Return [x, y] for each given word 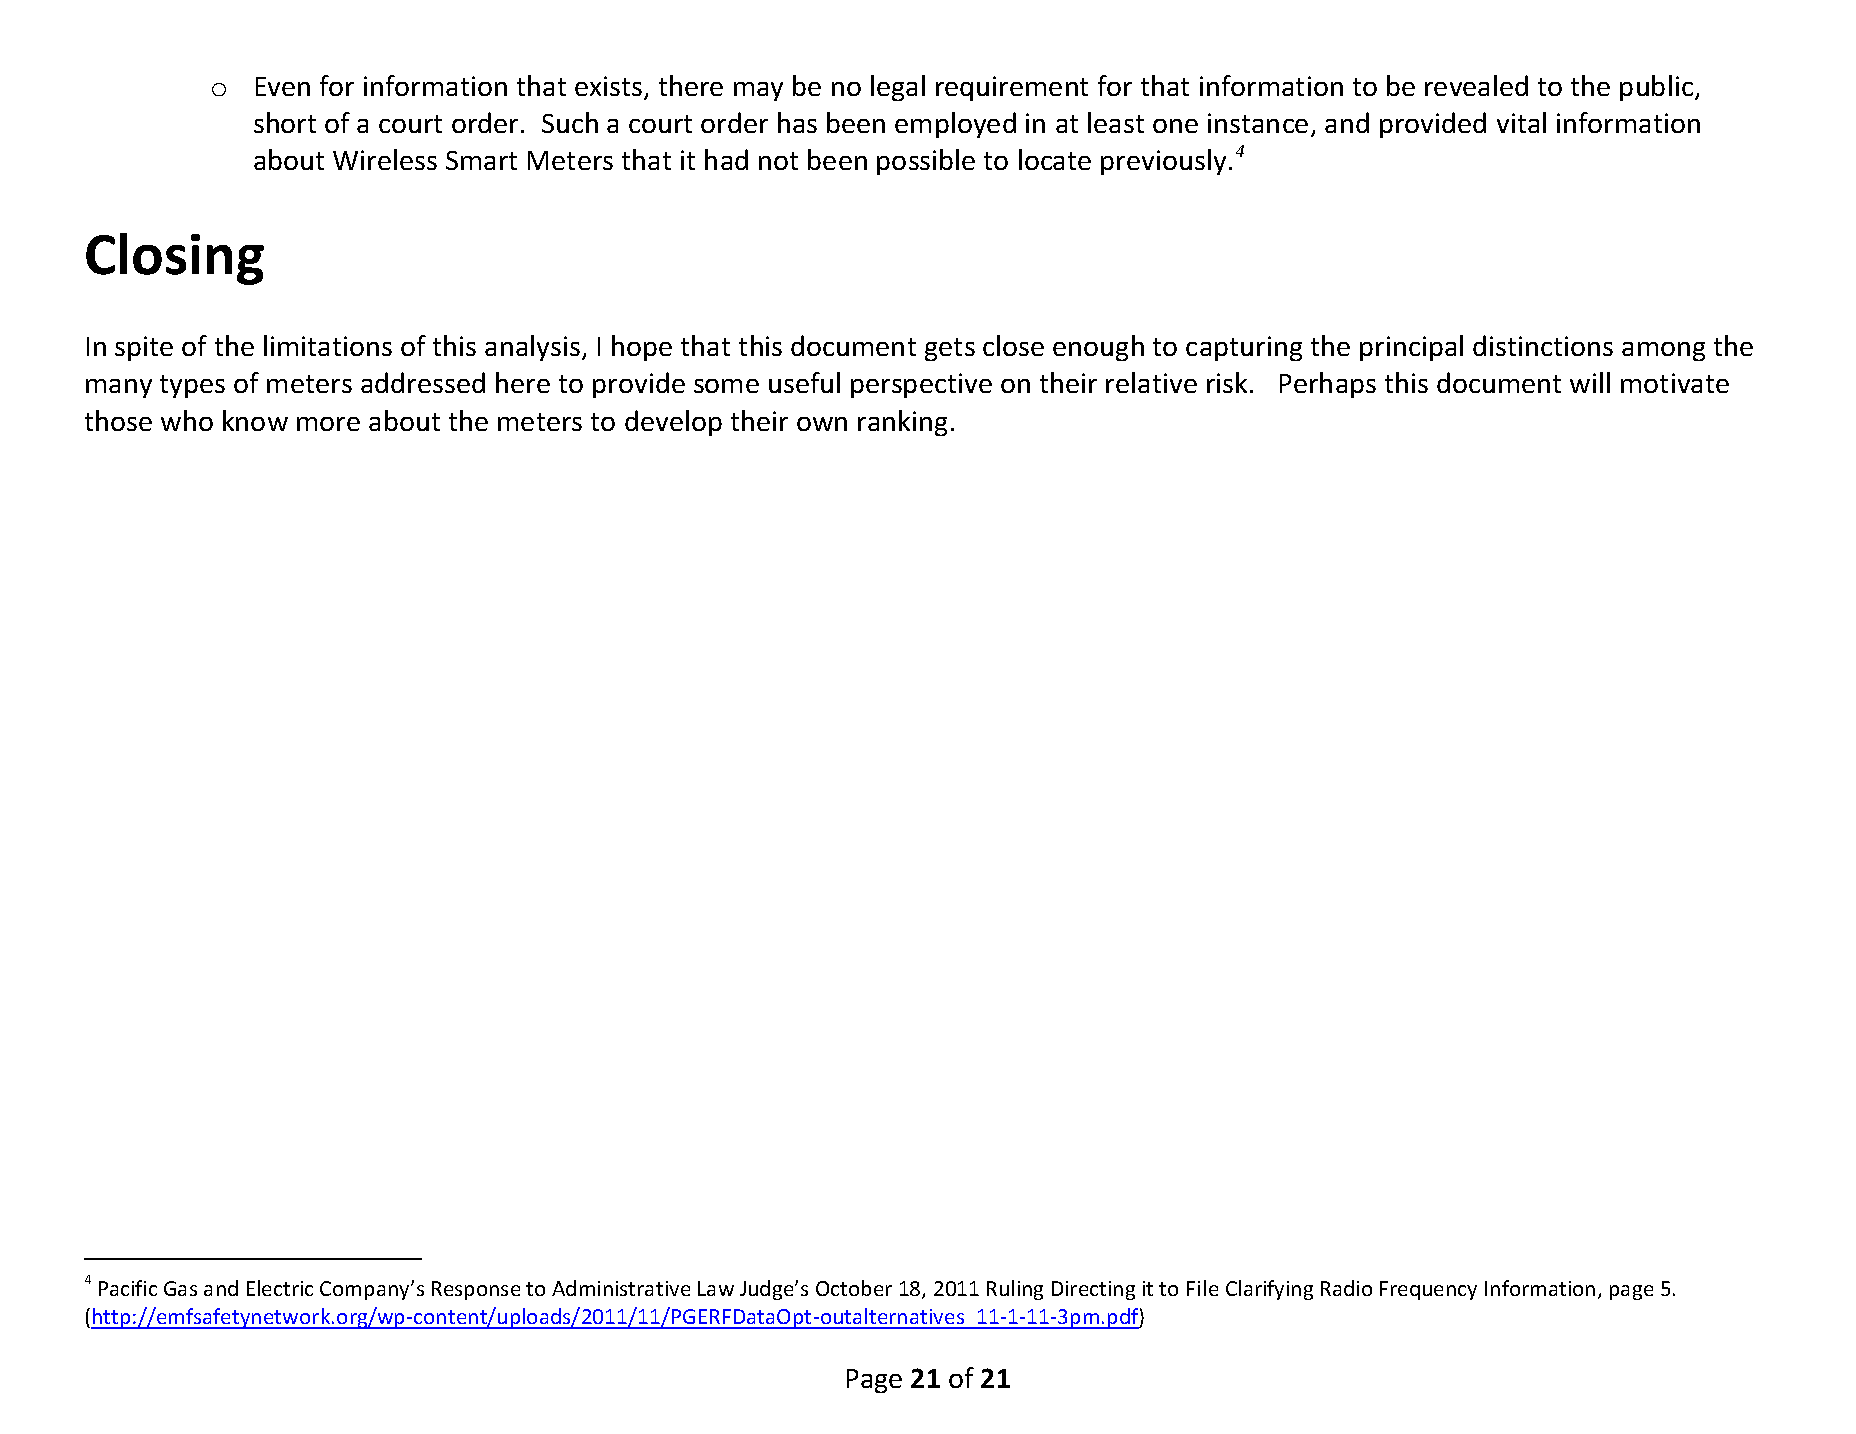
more [328, 424]
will [1590, 382]
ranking [902, 423]
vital [1521, 122]
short [285, 122]
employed [955, 125]
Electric [280, 1288]
